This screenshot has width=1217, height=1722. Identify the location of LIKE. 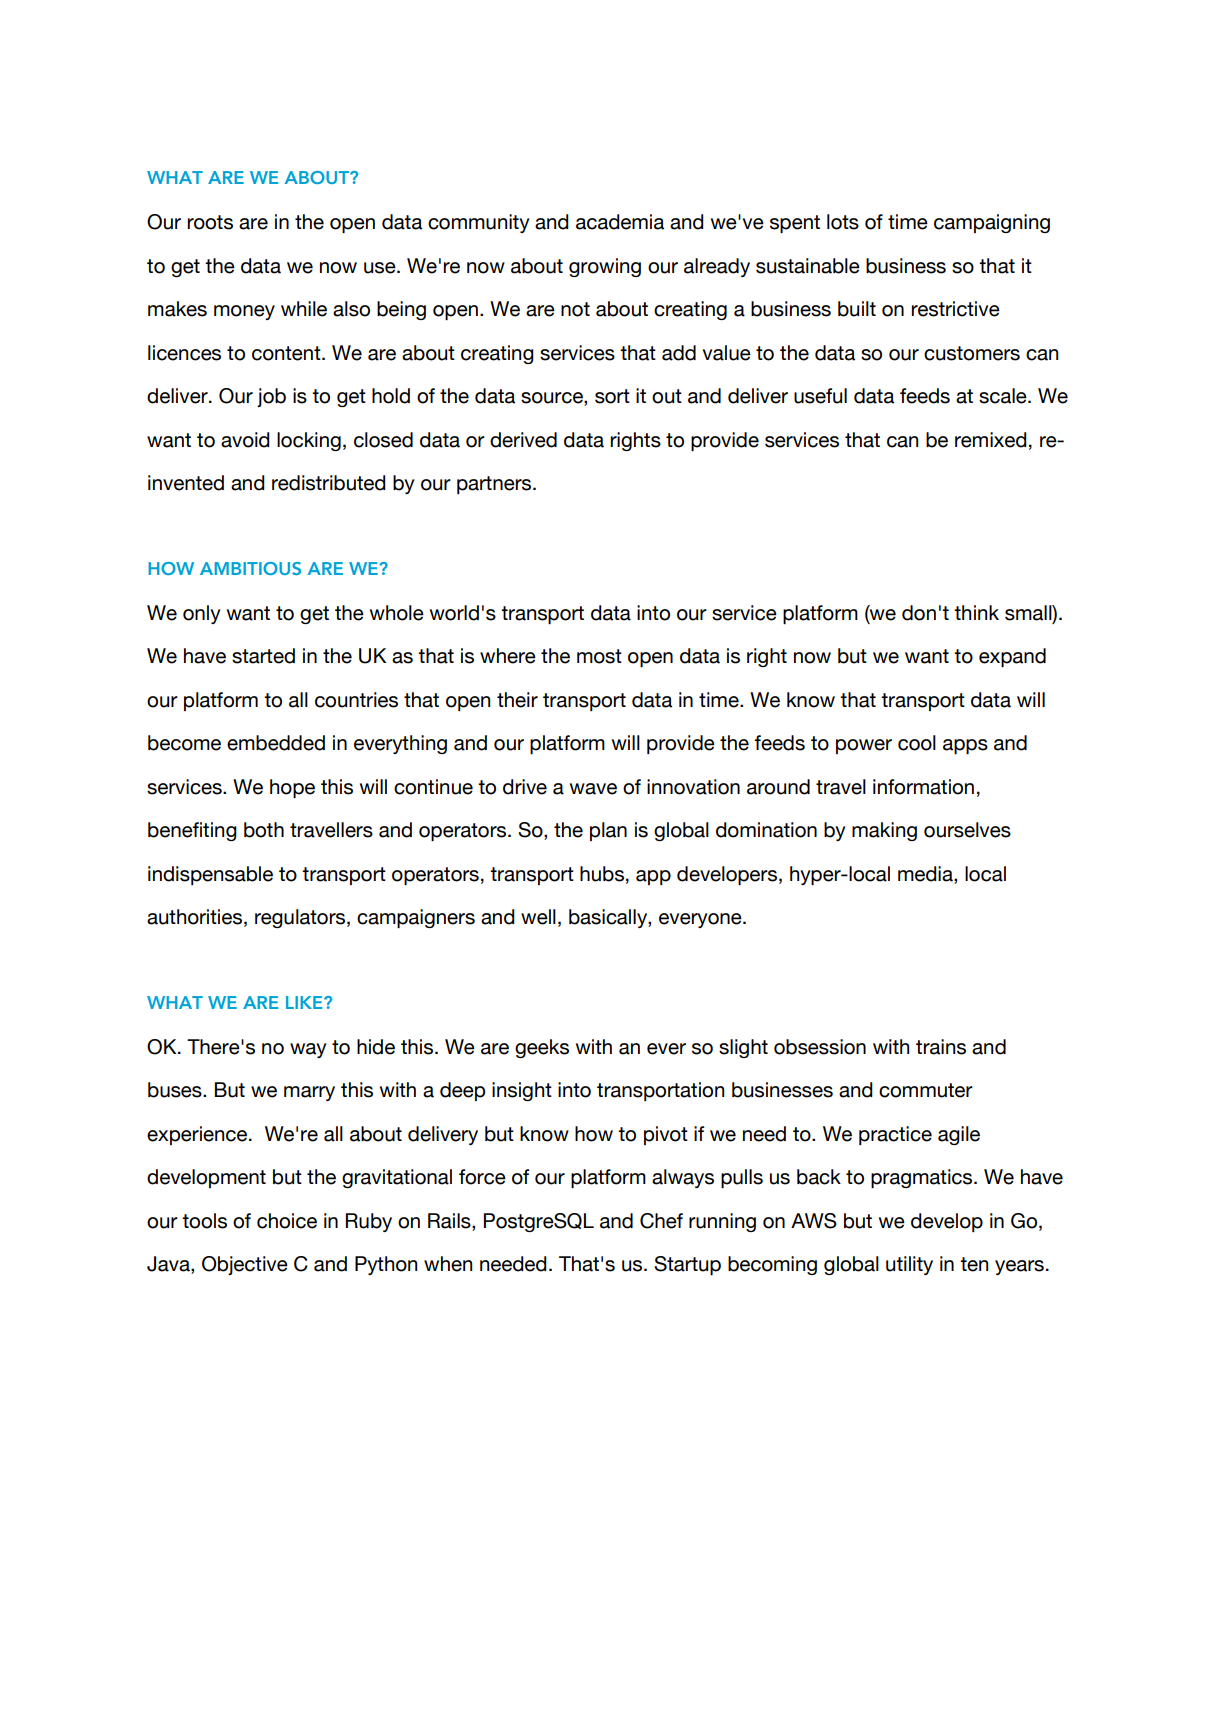
(305, 1002).
